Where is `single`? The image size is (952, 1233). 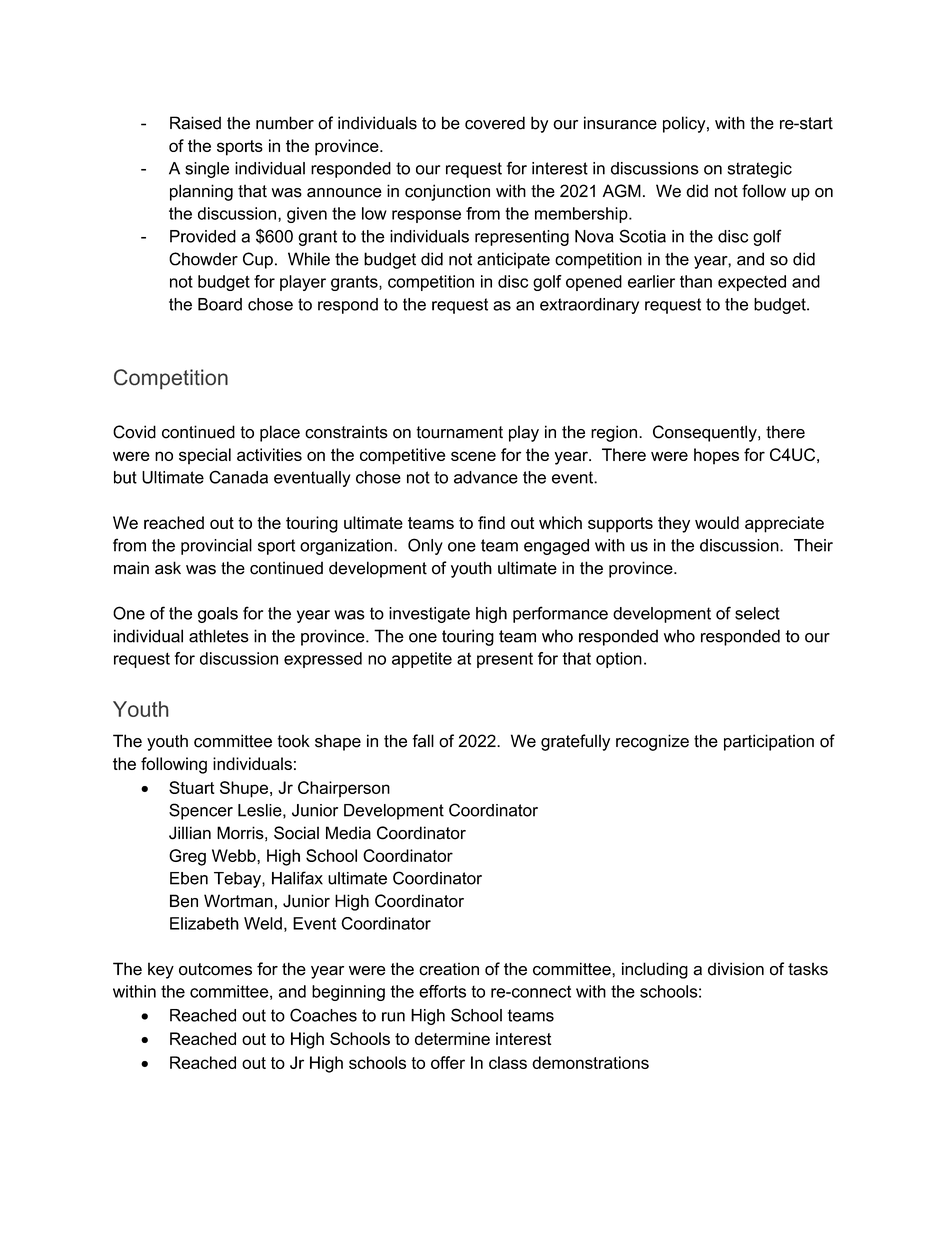
single is located at coordinates (207, 170).
